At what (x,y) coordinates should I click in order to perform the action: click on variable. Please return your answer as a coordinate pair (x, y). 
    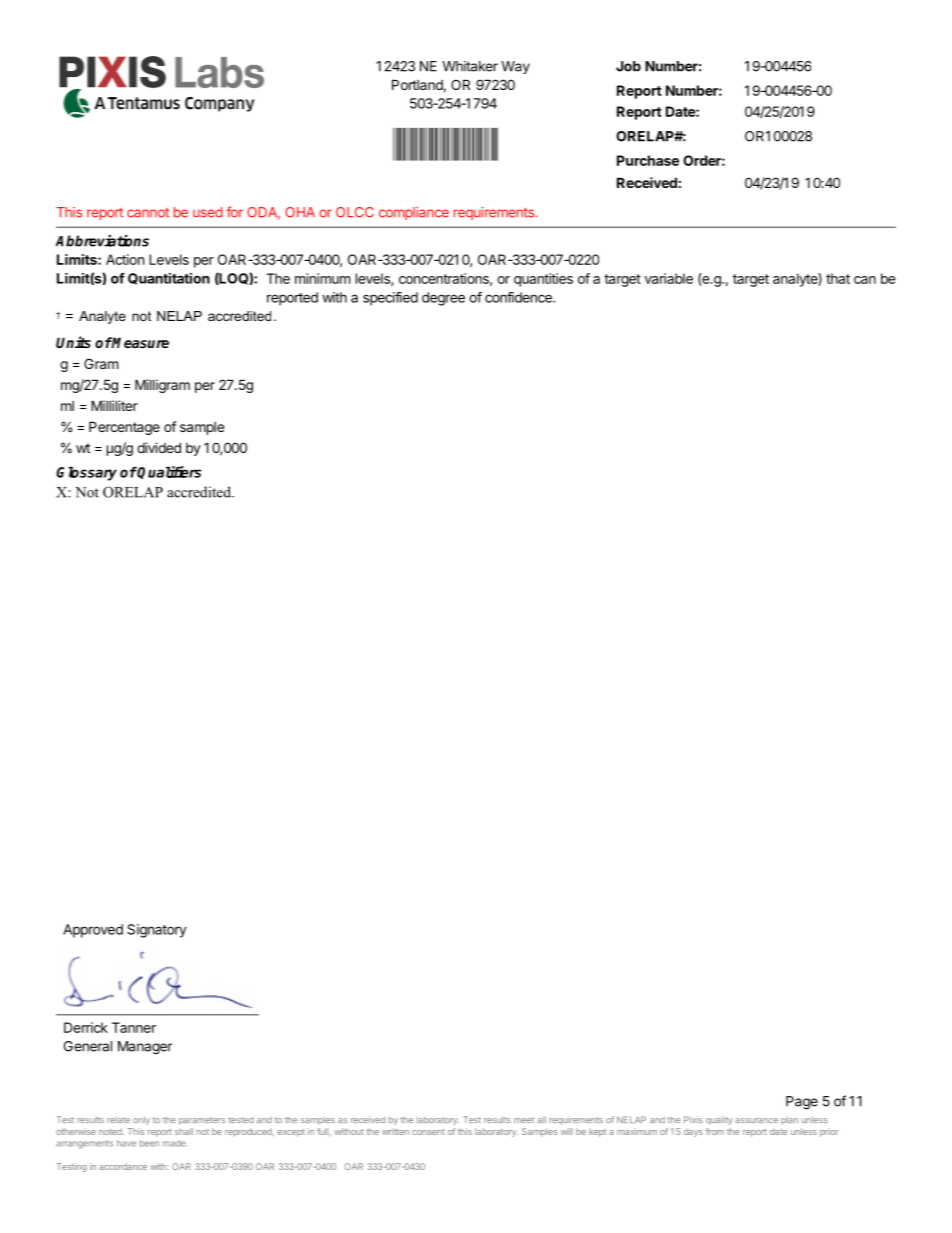
    Looking at the image, I should click on (669, 278).
